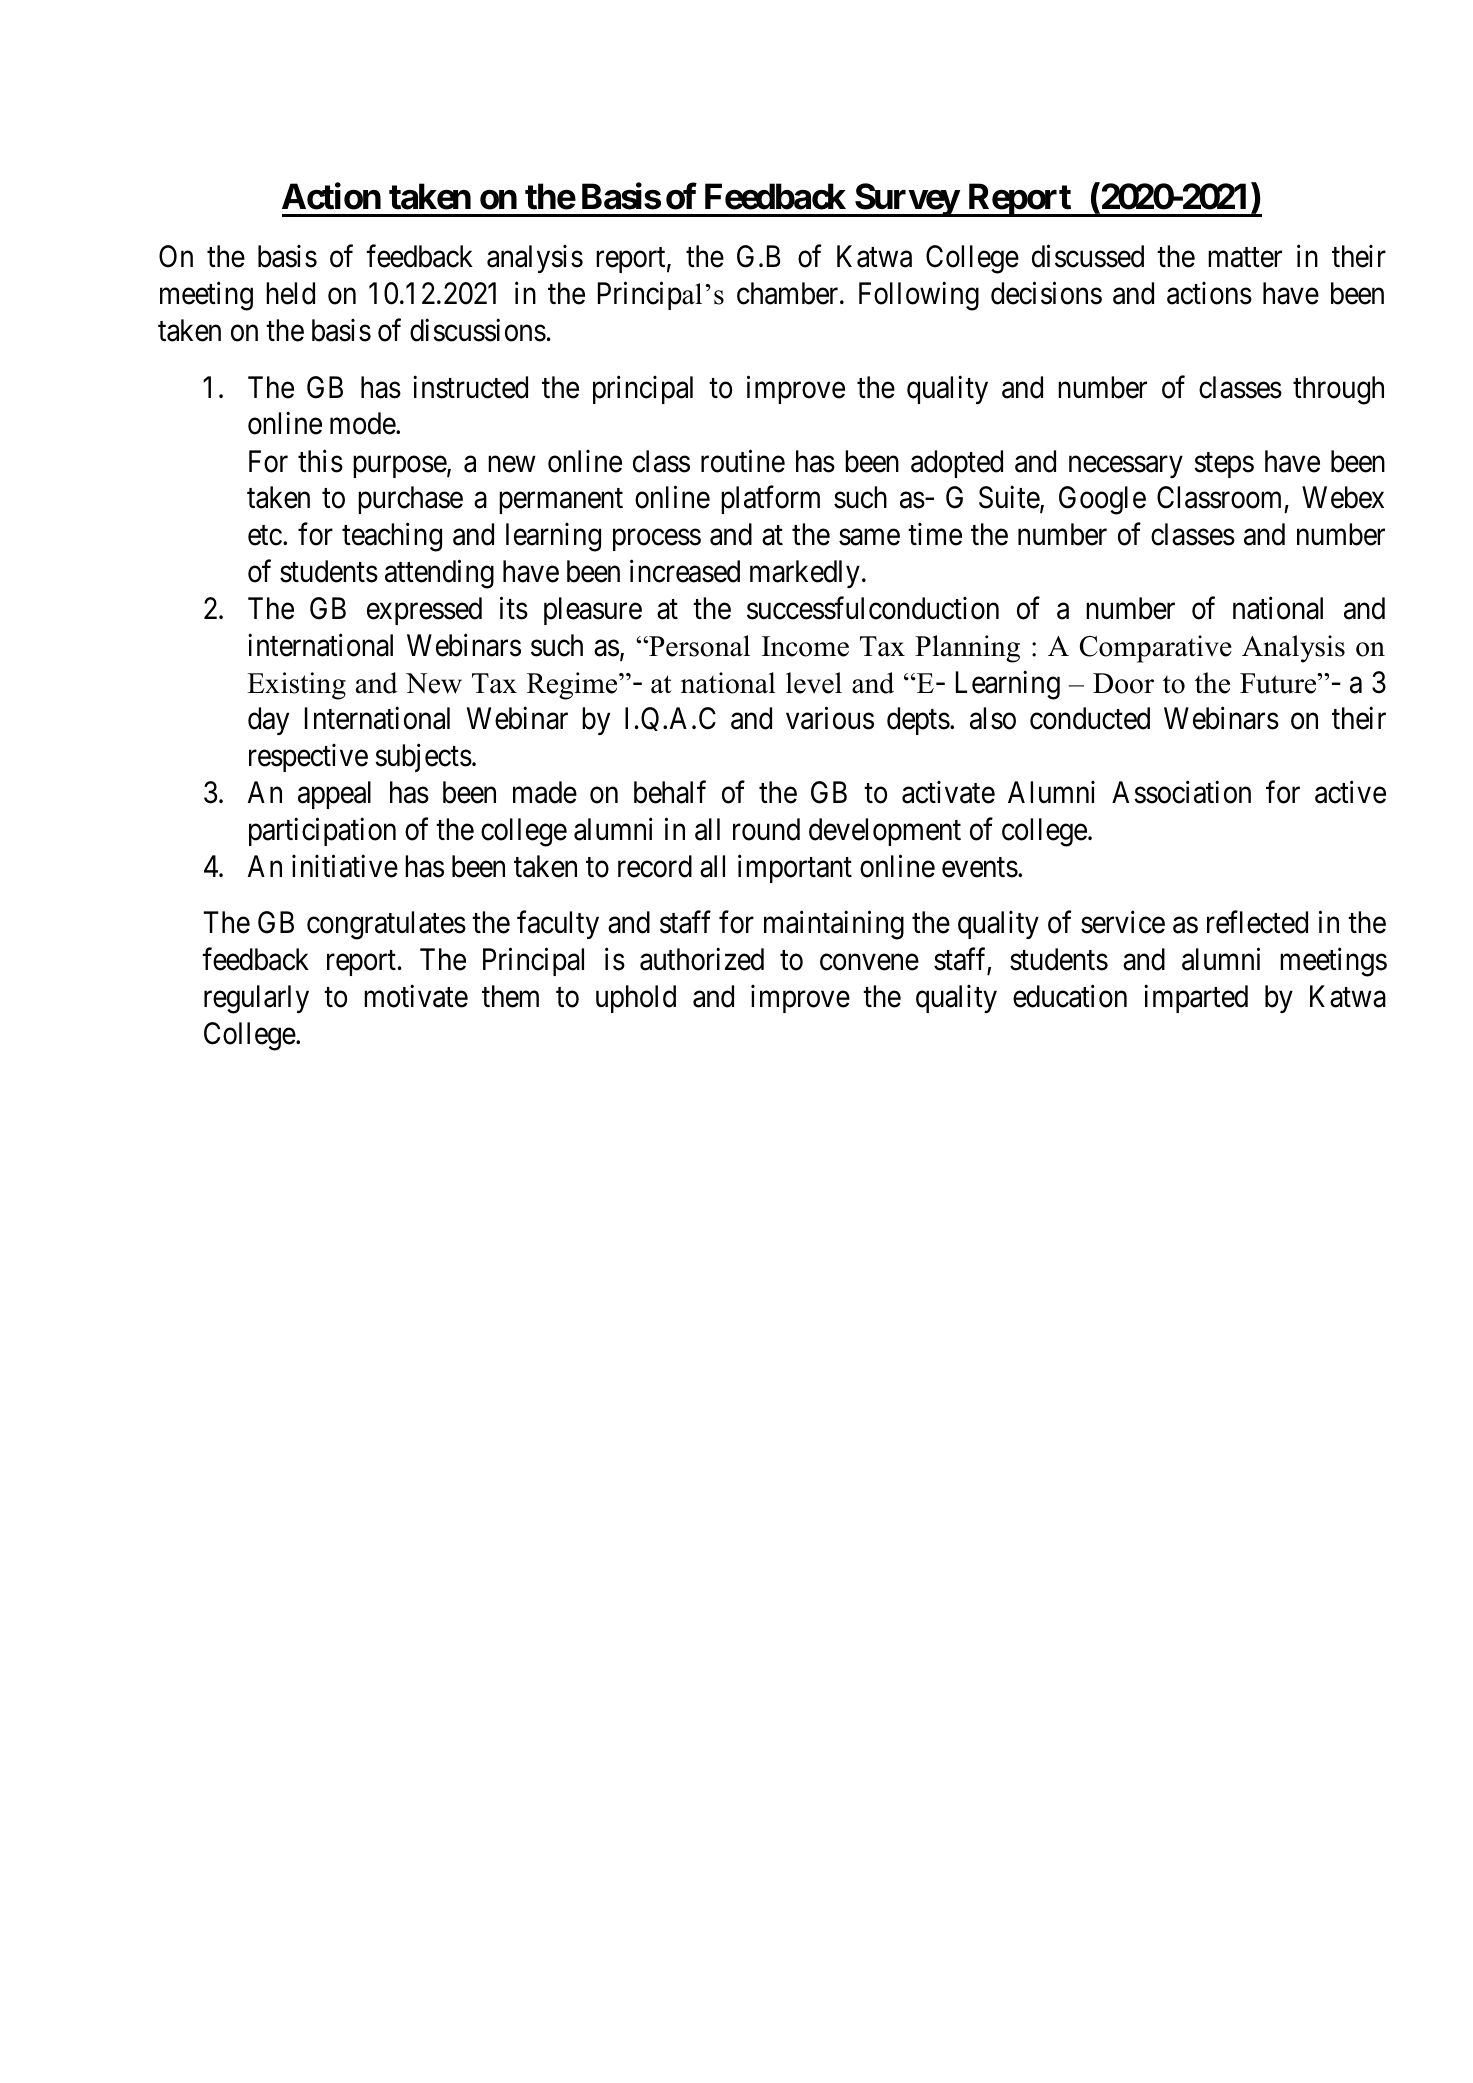 The height and width of the screenshot is (2083, 1473). I want to click on matter, so click(1245, 258).
